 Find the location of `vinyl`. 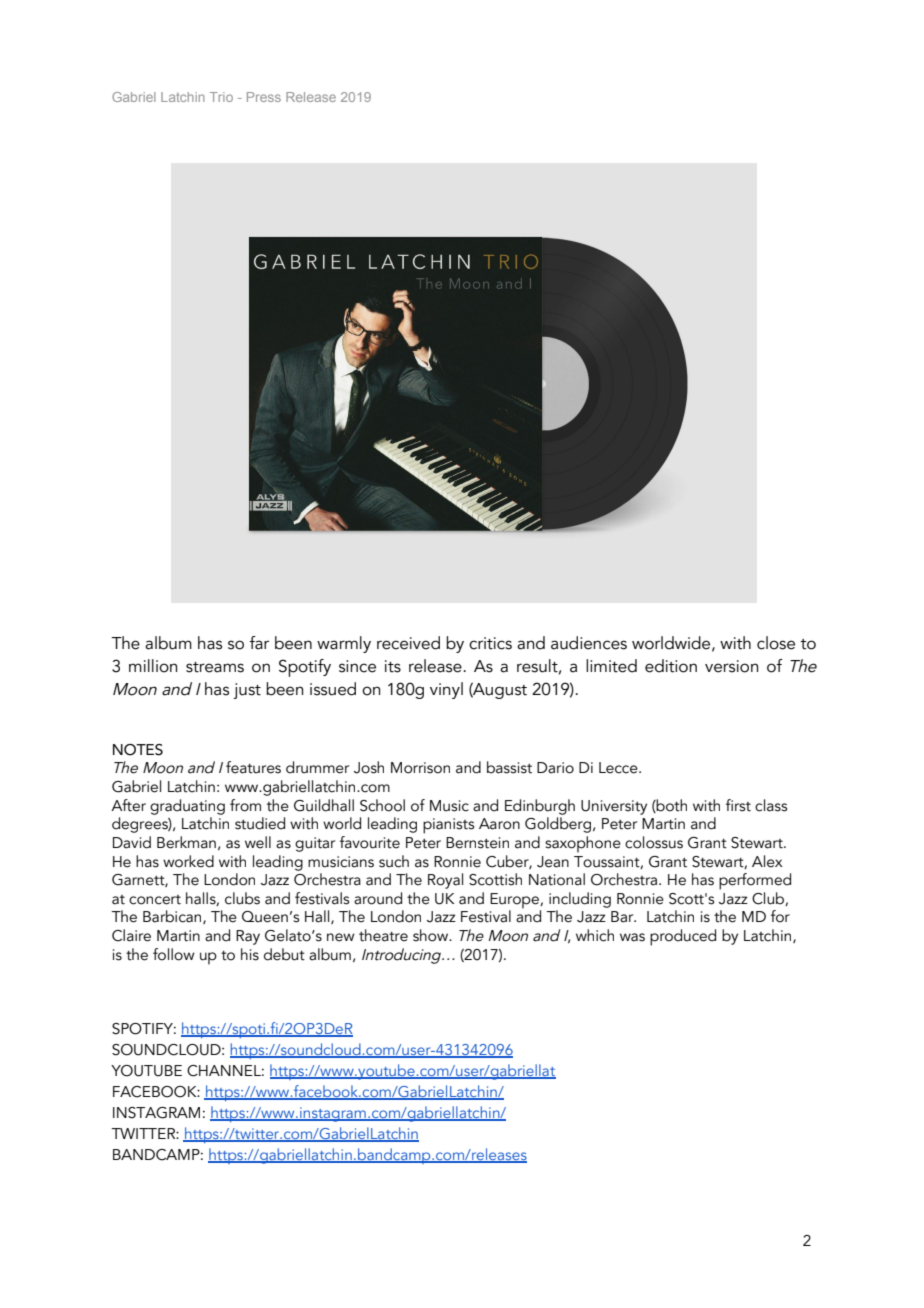

vinyl is located at coordinates (446, 690).
